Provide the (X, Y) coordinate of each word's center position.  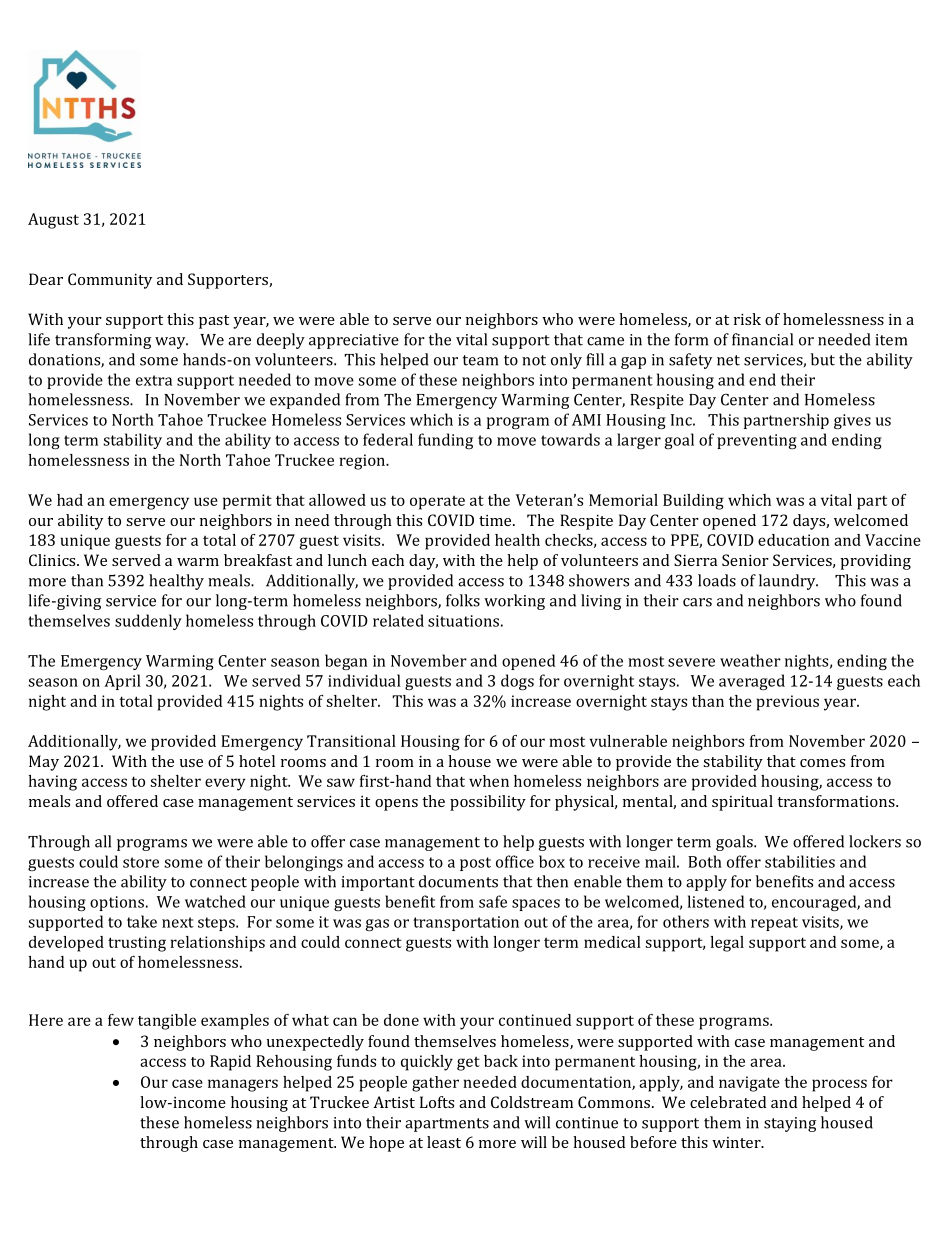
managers (243, 1085)
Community (110, 281)
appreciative (354, 341)
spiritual (742, 803)
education (793, 540)
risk (747, 319)
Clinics (53, 560)
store (141, 862)
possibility (488, 803)
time (496, 520)
